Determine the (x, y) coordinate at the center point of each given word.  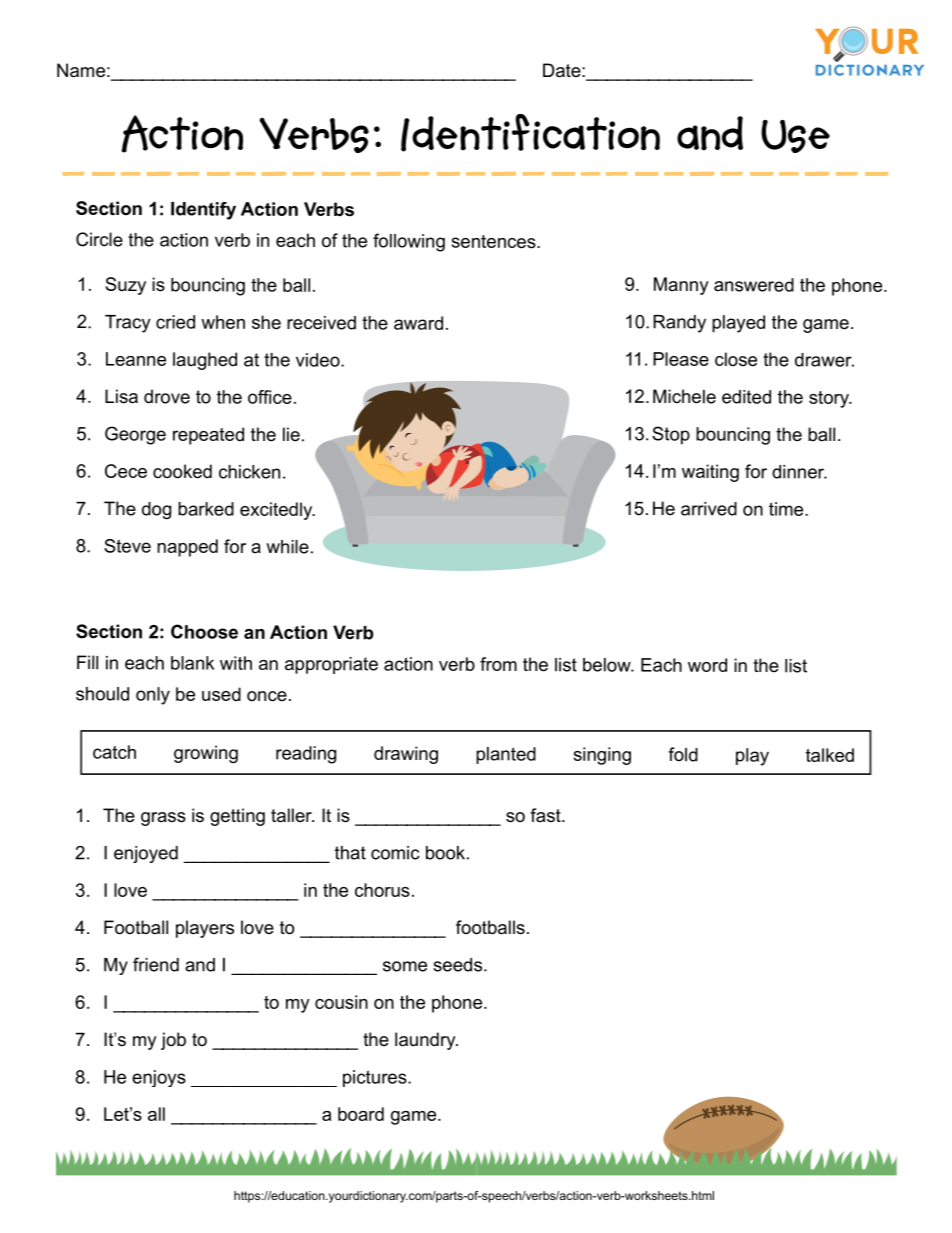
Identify (203, 211)
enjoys (159, 1078)
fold (683, 754)
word (707, 665)
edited (746, 397)
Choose (204, 631)
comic (395, 853)
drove (167, 396)
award (418, 323)
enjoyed (146, 854)
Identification (530, 133)
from (498, 664)
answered (754, 285)
